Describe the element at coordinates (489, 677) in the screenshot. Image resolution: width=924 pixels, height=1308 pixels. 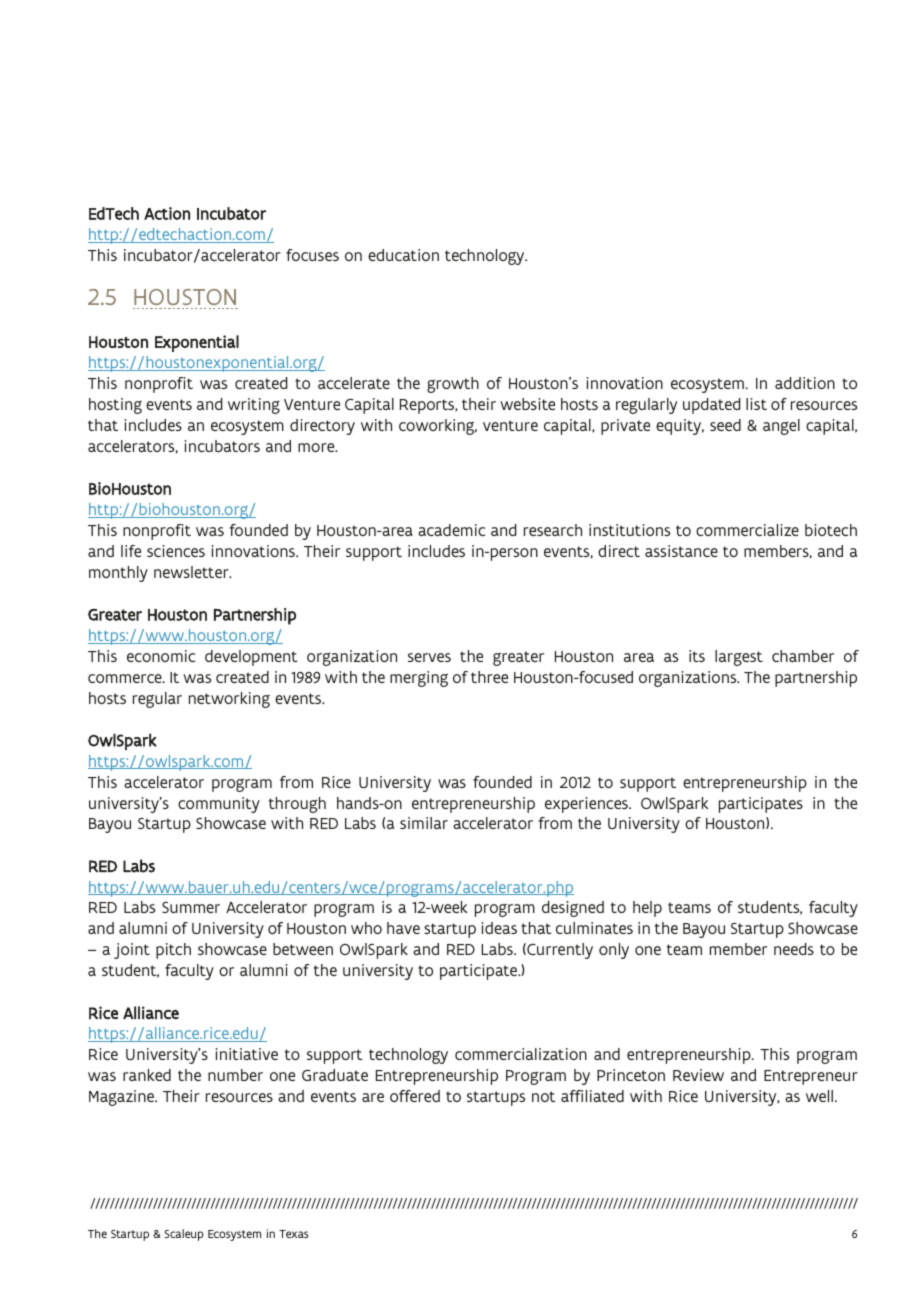
I see `three` at that location.
